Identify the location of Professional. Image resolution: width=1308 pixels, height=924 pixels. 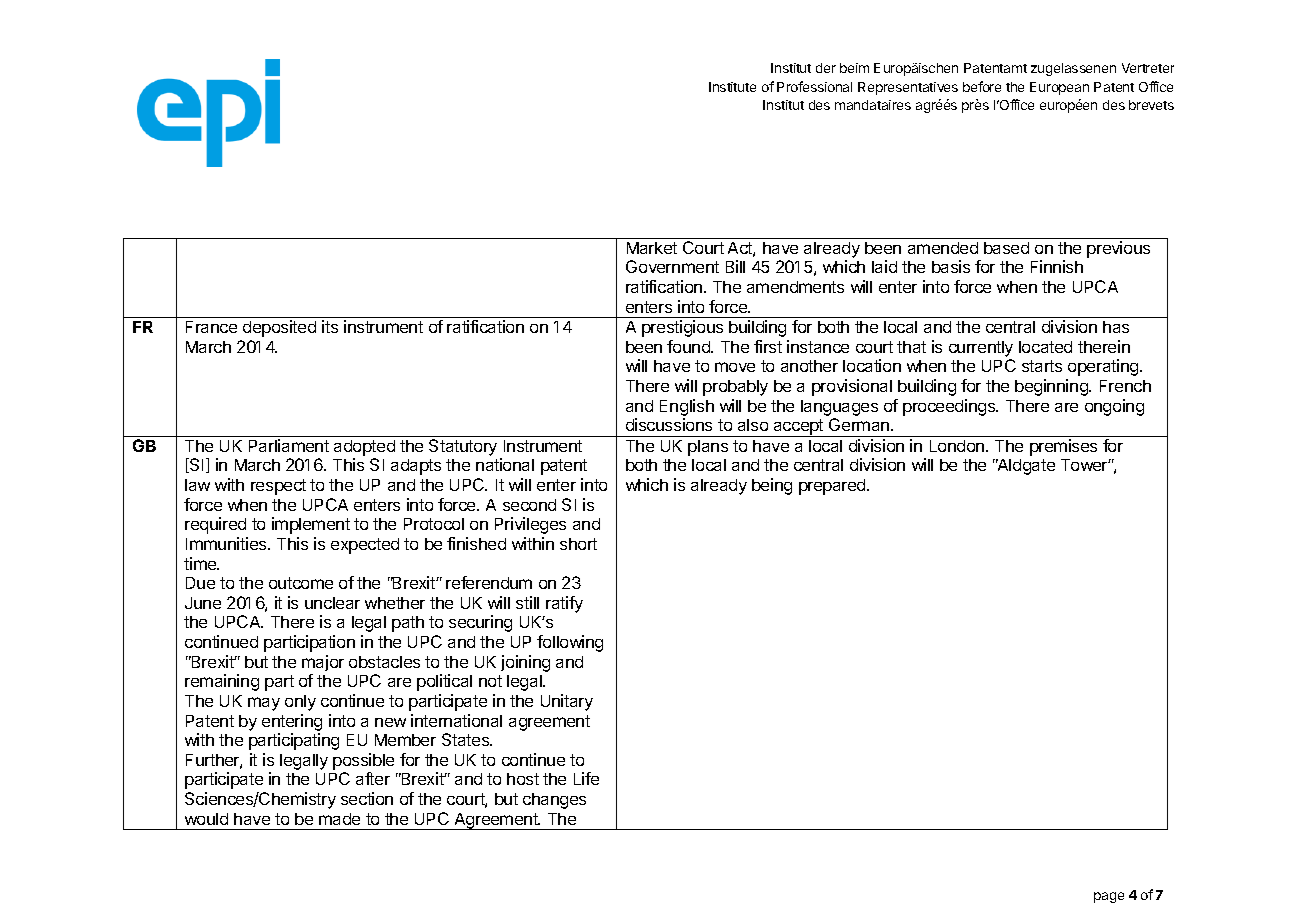
(814, 86).
